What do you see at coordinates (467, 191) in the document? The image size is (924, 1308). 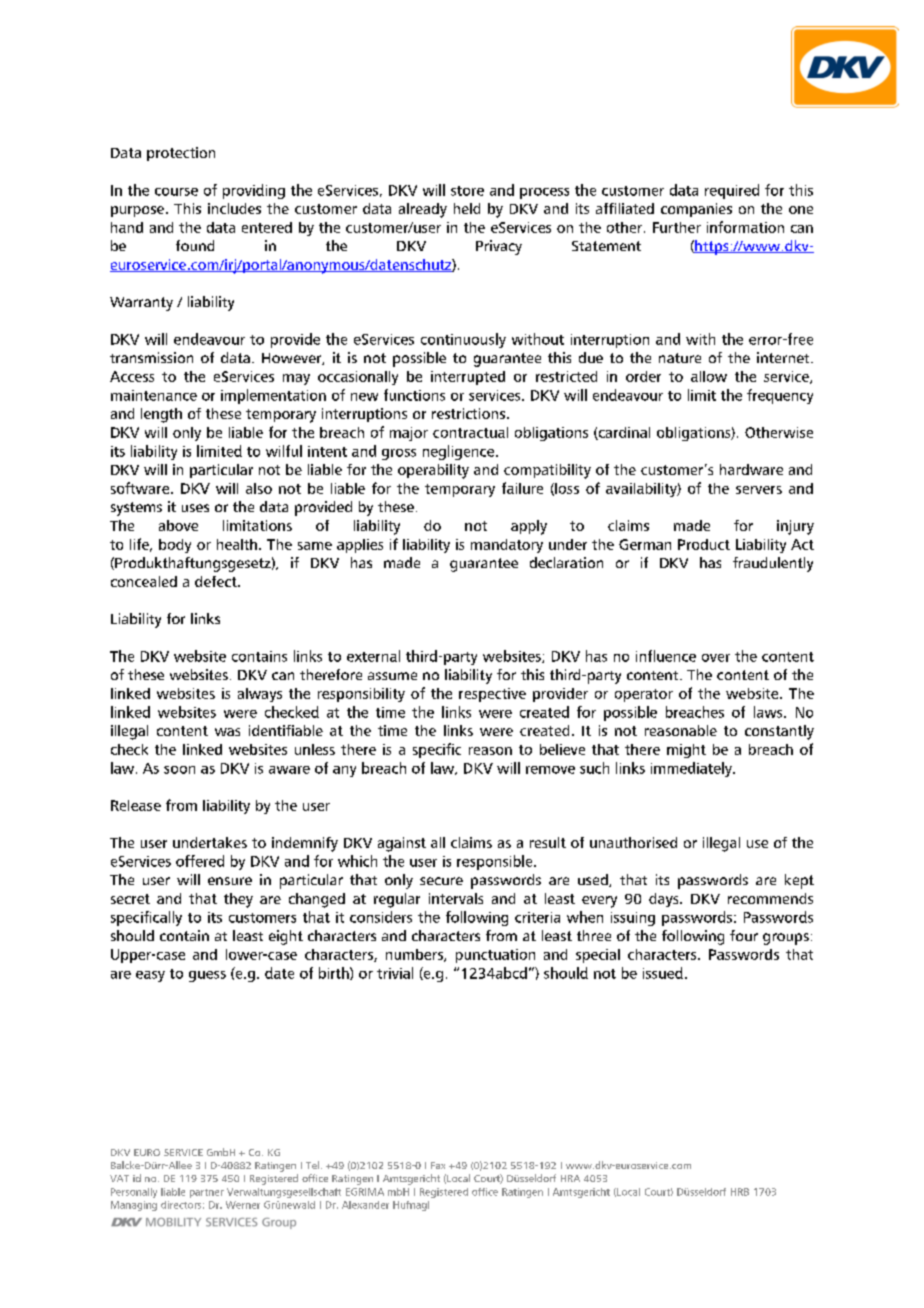 I see `store` at bounding box center [467, 191].
